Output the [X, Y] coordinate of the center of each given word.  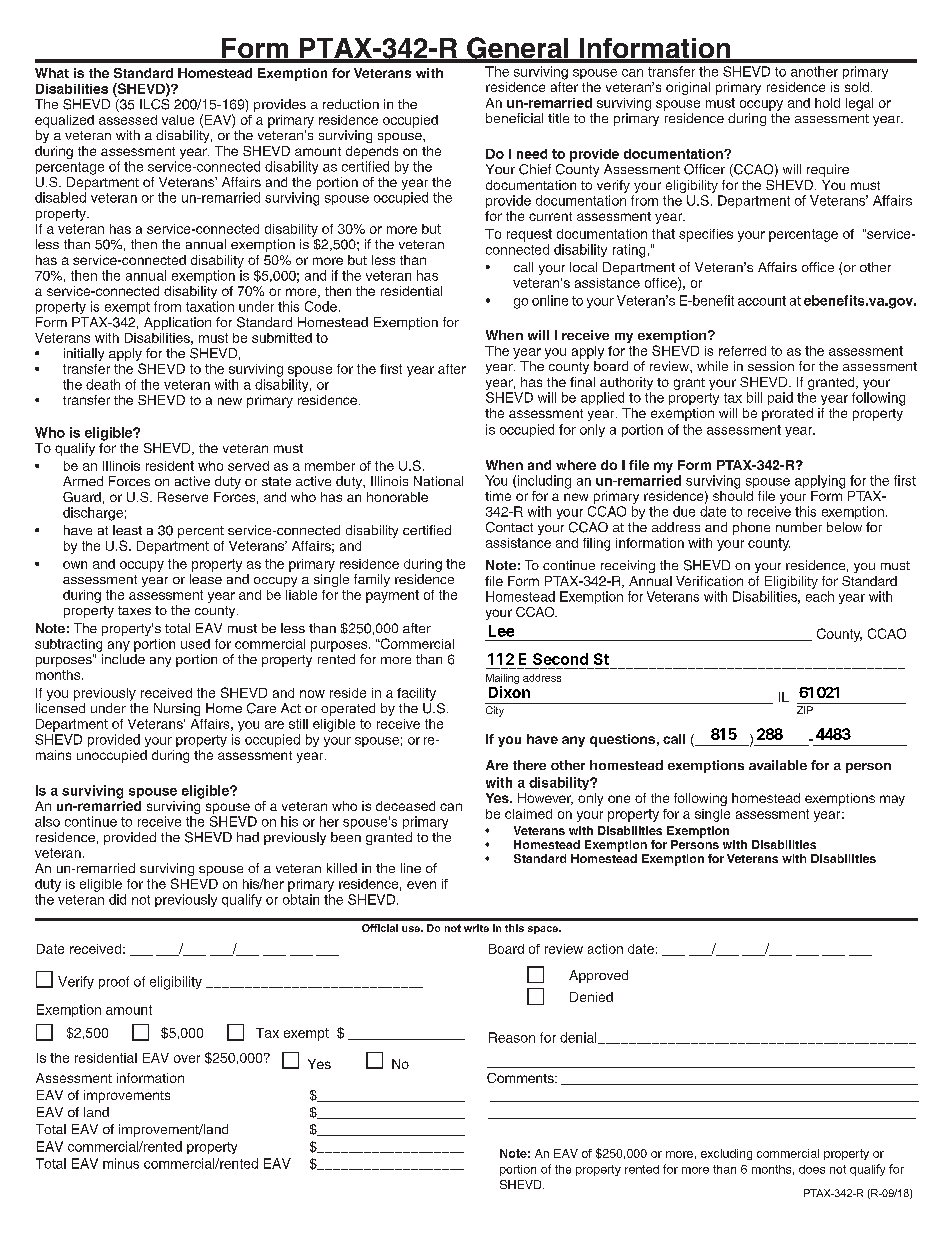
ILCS [154, 103]
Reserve [183, 497]
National [438, 481]
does [812, 1169]
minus [121, 1163]
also [47, 821]
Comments [521, 1078]
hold [827, 103]
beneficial [514, 118]
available [778, 765]
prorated [787, 414]
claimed [528, 814]
